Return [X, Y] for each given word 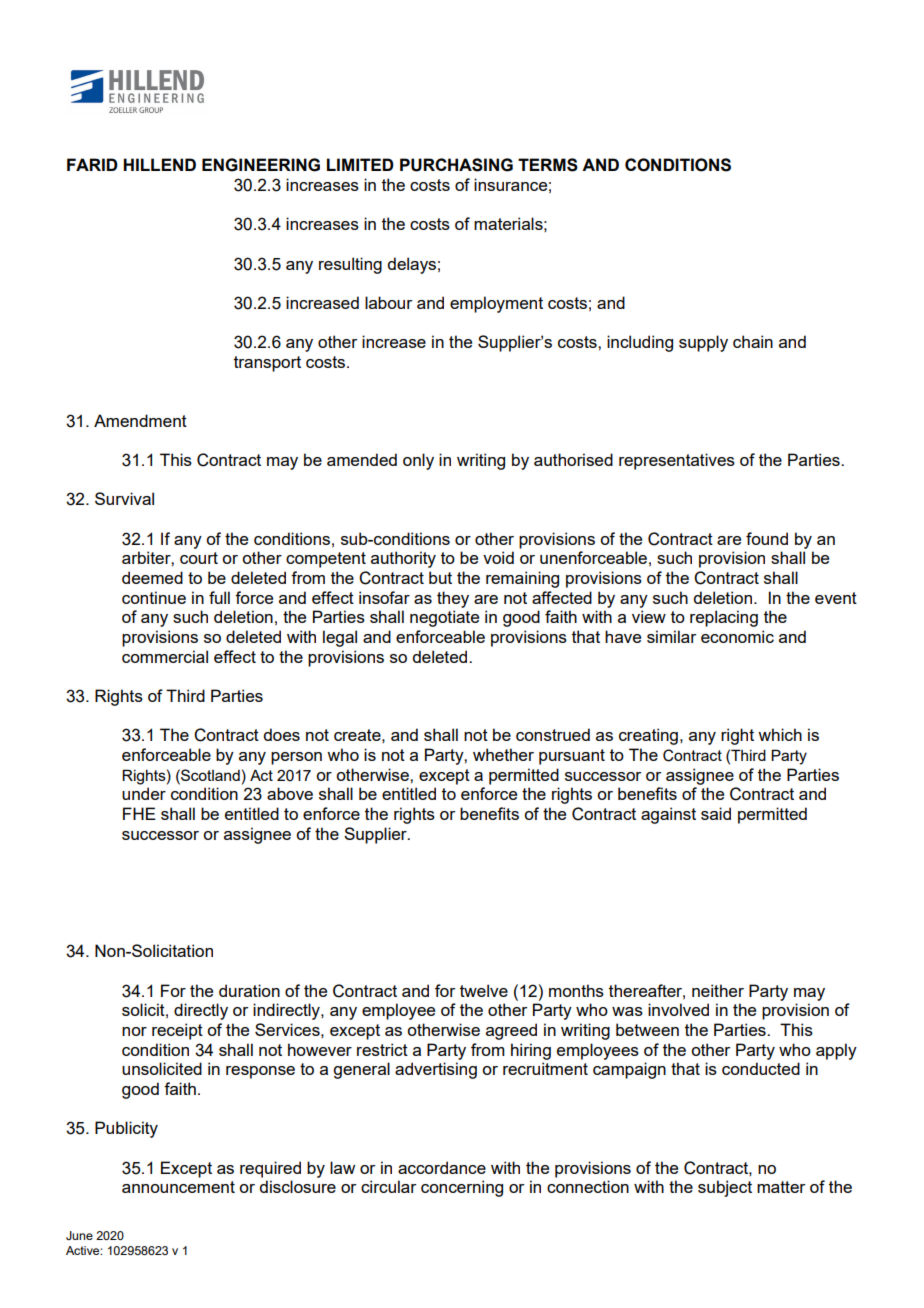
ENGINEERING [261, 165]
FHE [139, 813]
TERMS [548, 165]
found [767, 538]
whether [503, 754]
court [199, 558]
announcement [178, 1187]
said [716, 813]
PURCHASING [456, 165]
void [498, 557]
